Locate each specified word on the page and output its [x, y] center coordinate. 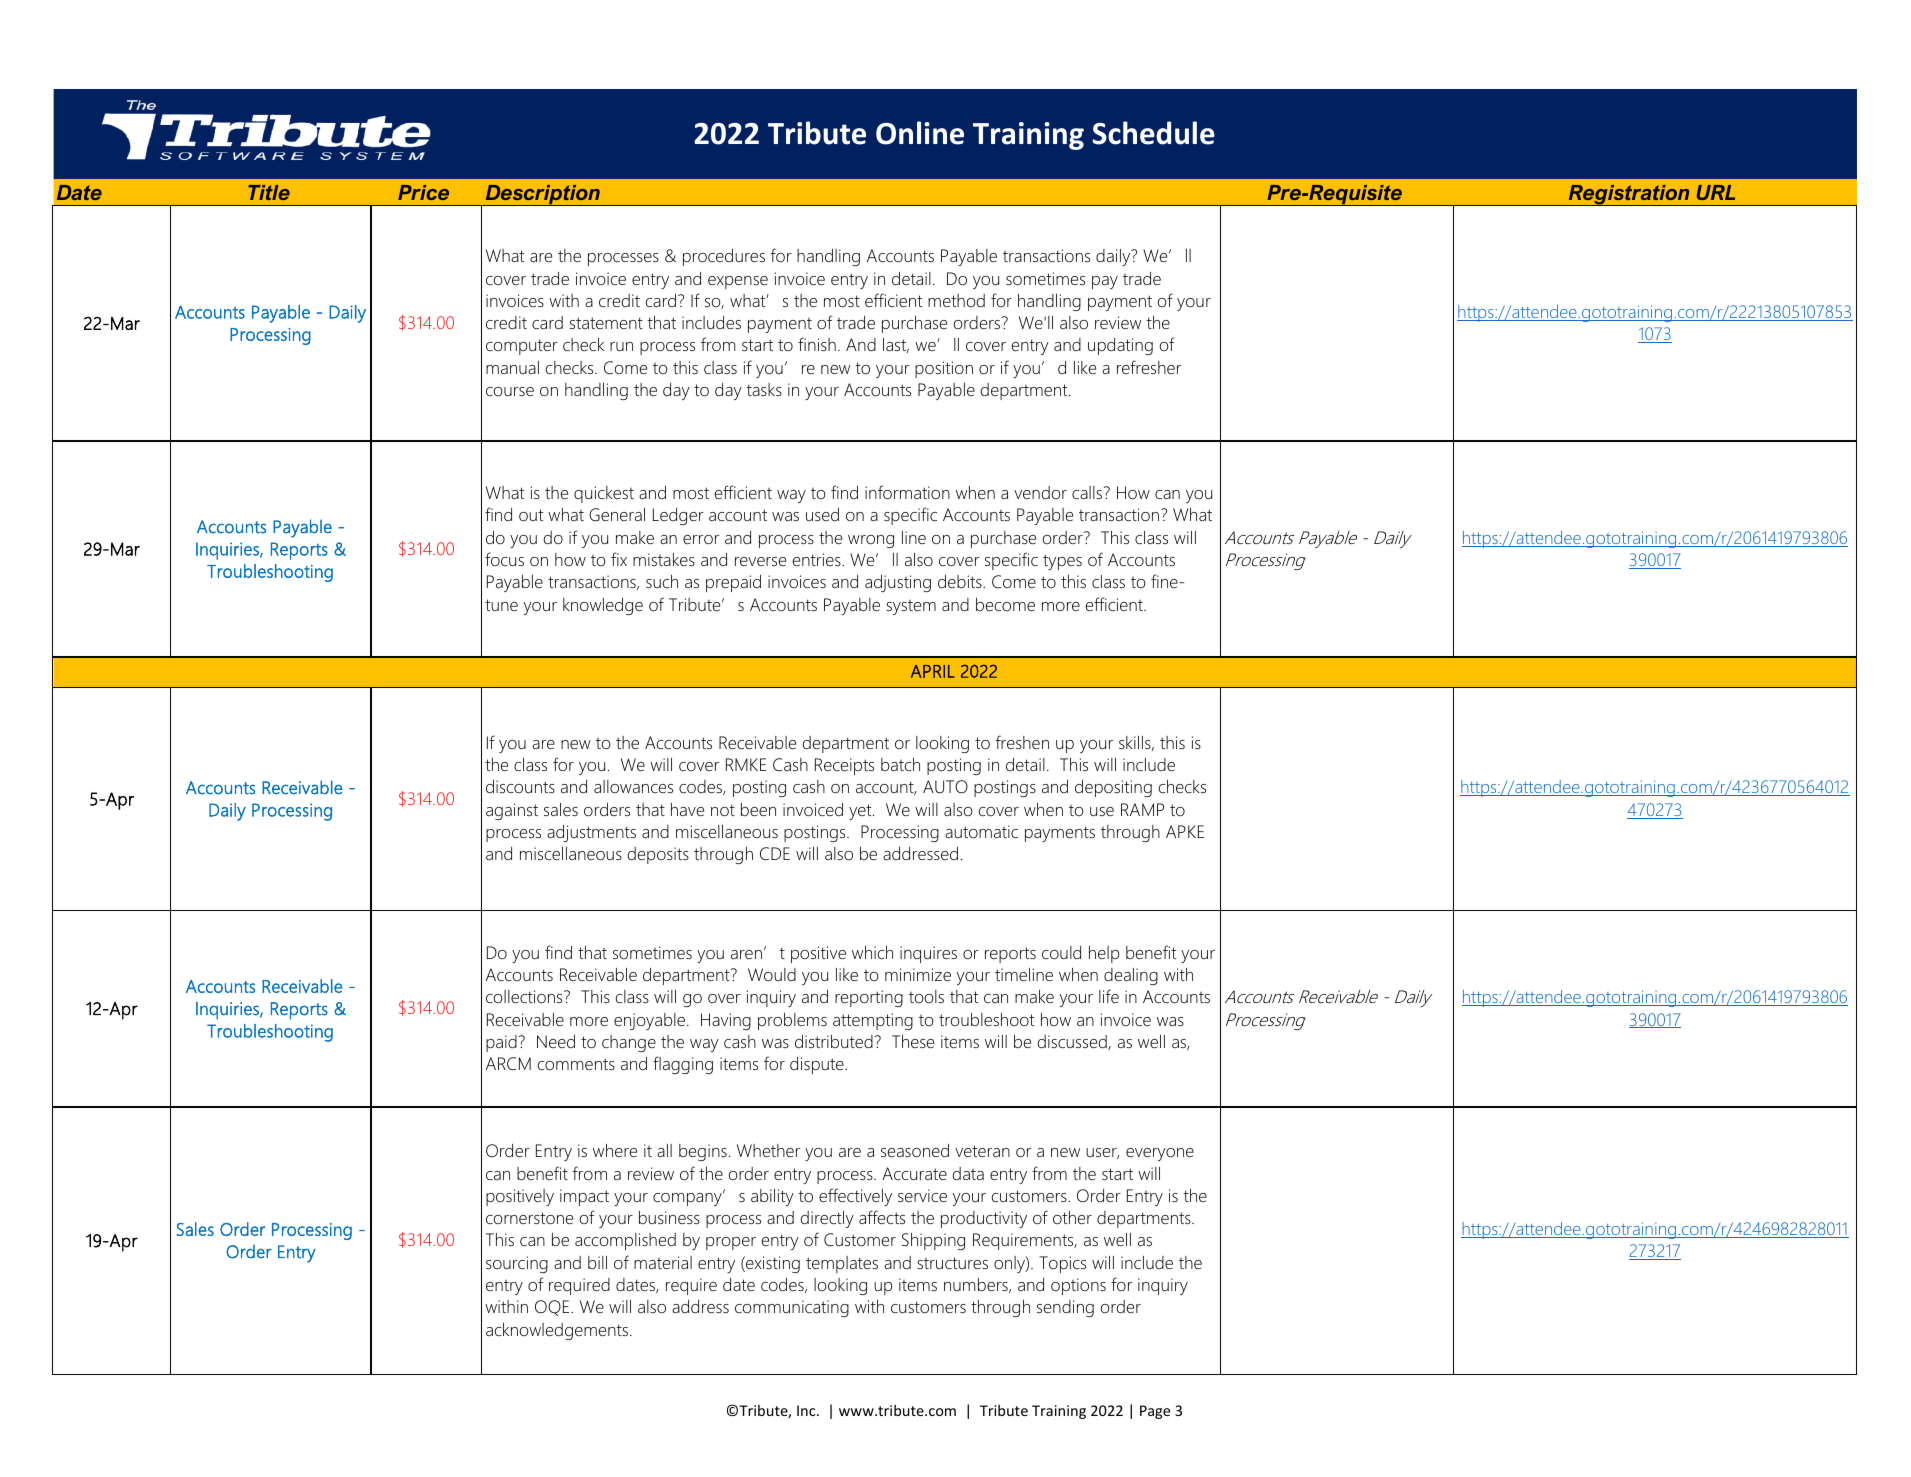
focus [504, 559]
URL [1716, 192]
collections [525, 996]
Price [423, 192]
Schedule [1154, 133]
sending [1065, 1308]
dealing [1131, 976]
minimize [918, 974]
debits [961, 581]
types [1062, 562]
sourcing [517, 1264]
